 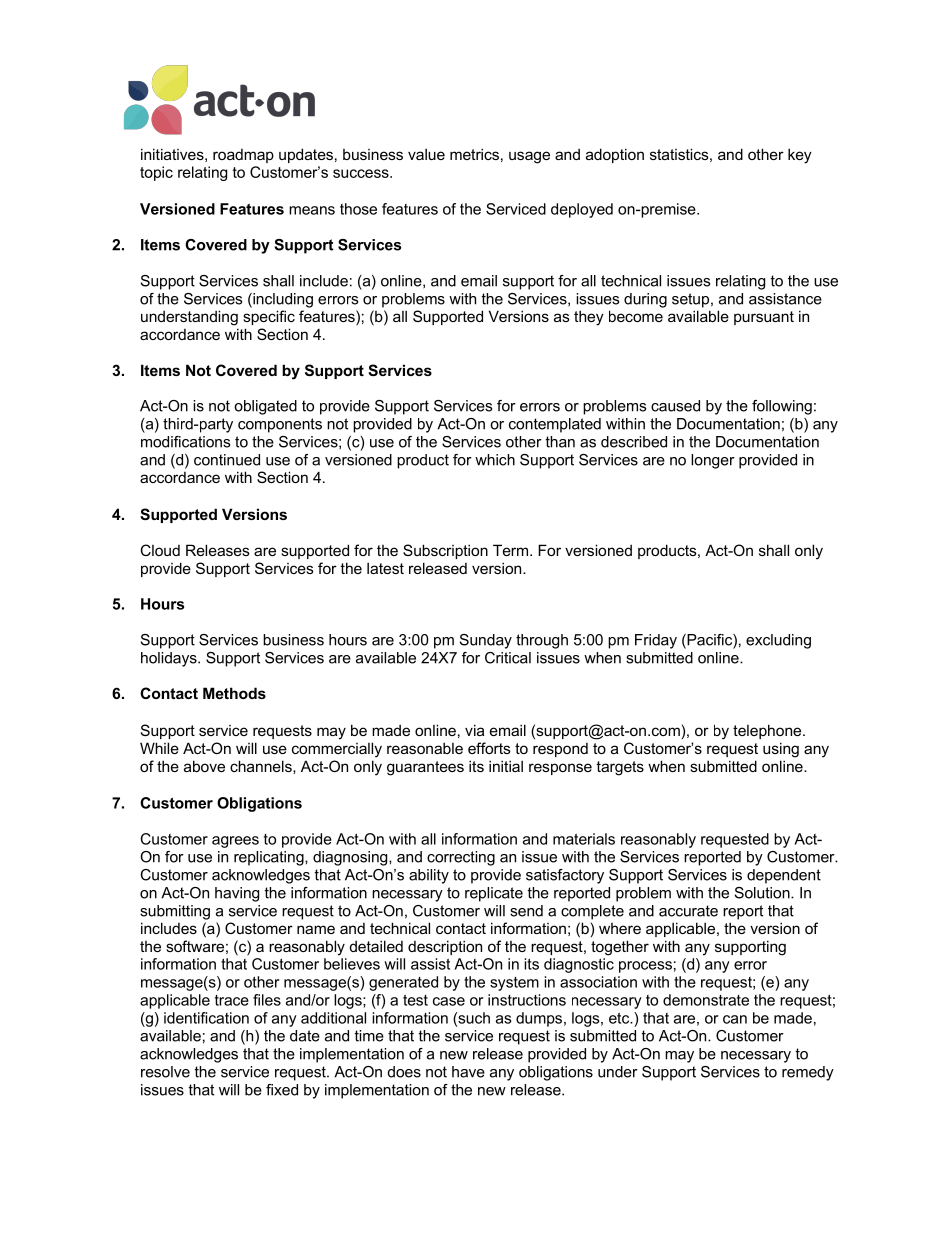 I want to click on metrics, so click(x=474, y=154).
